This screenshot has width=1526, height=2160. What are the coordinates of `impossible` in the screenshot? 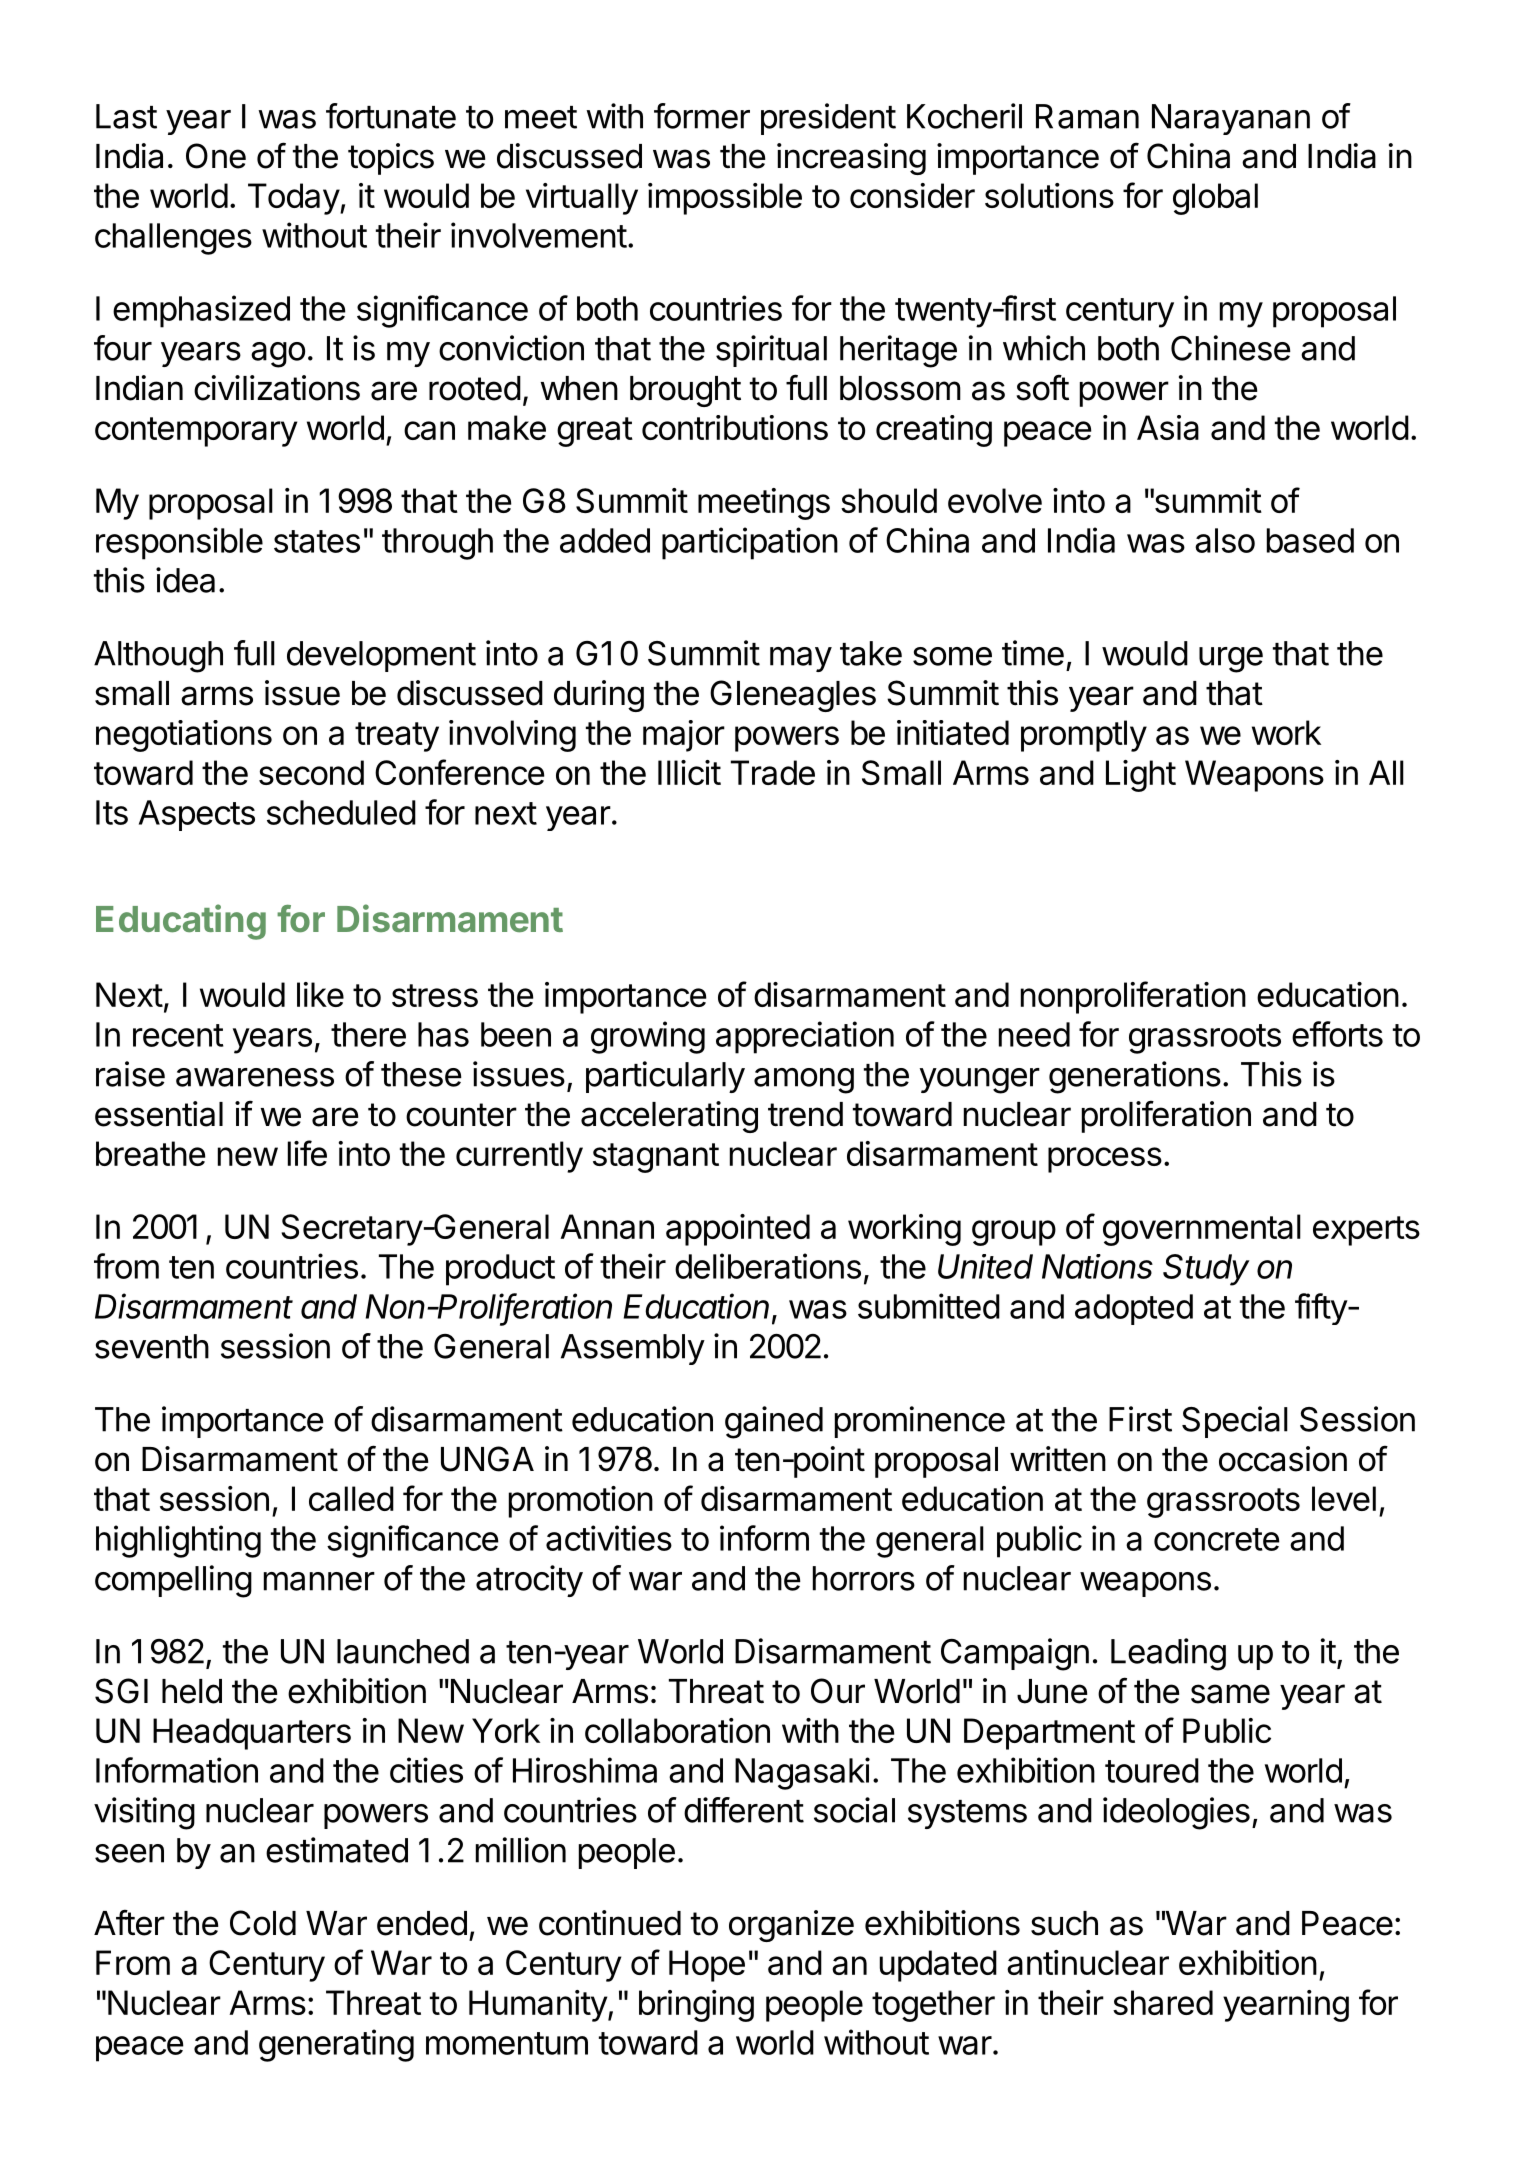 It's located at (725, 199).
